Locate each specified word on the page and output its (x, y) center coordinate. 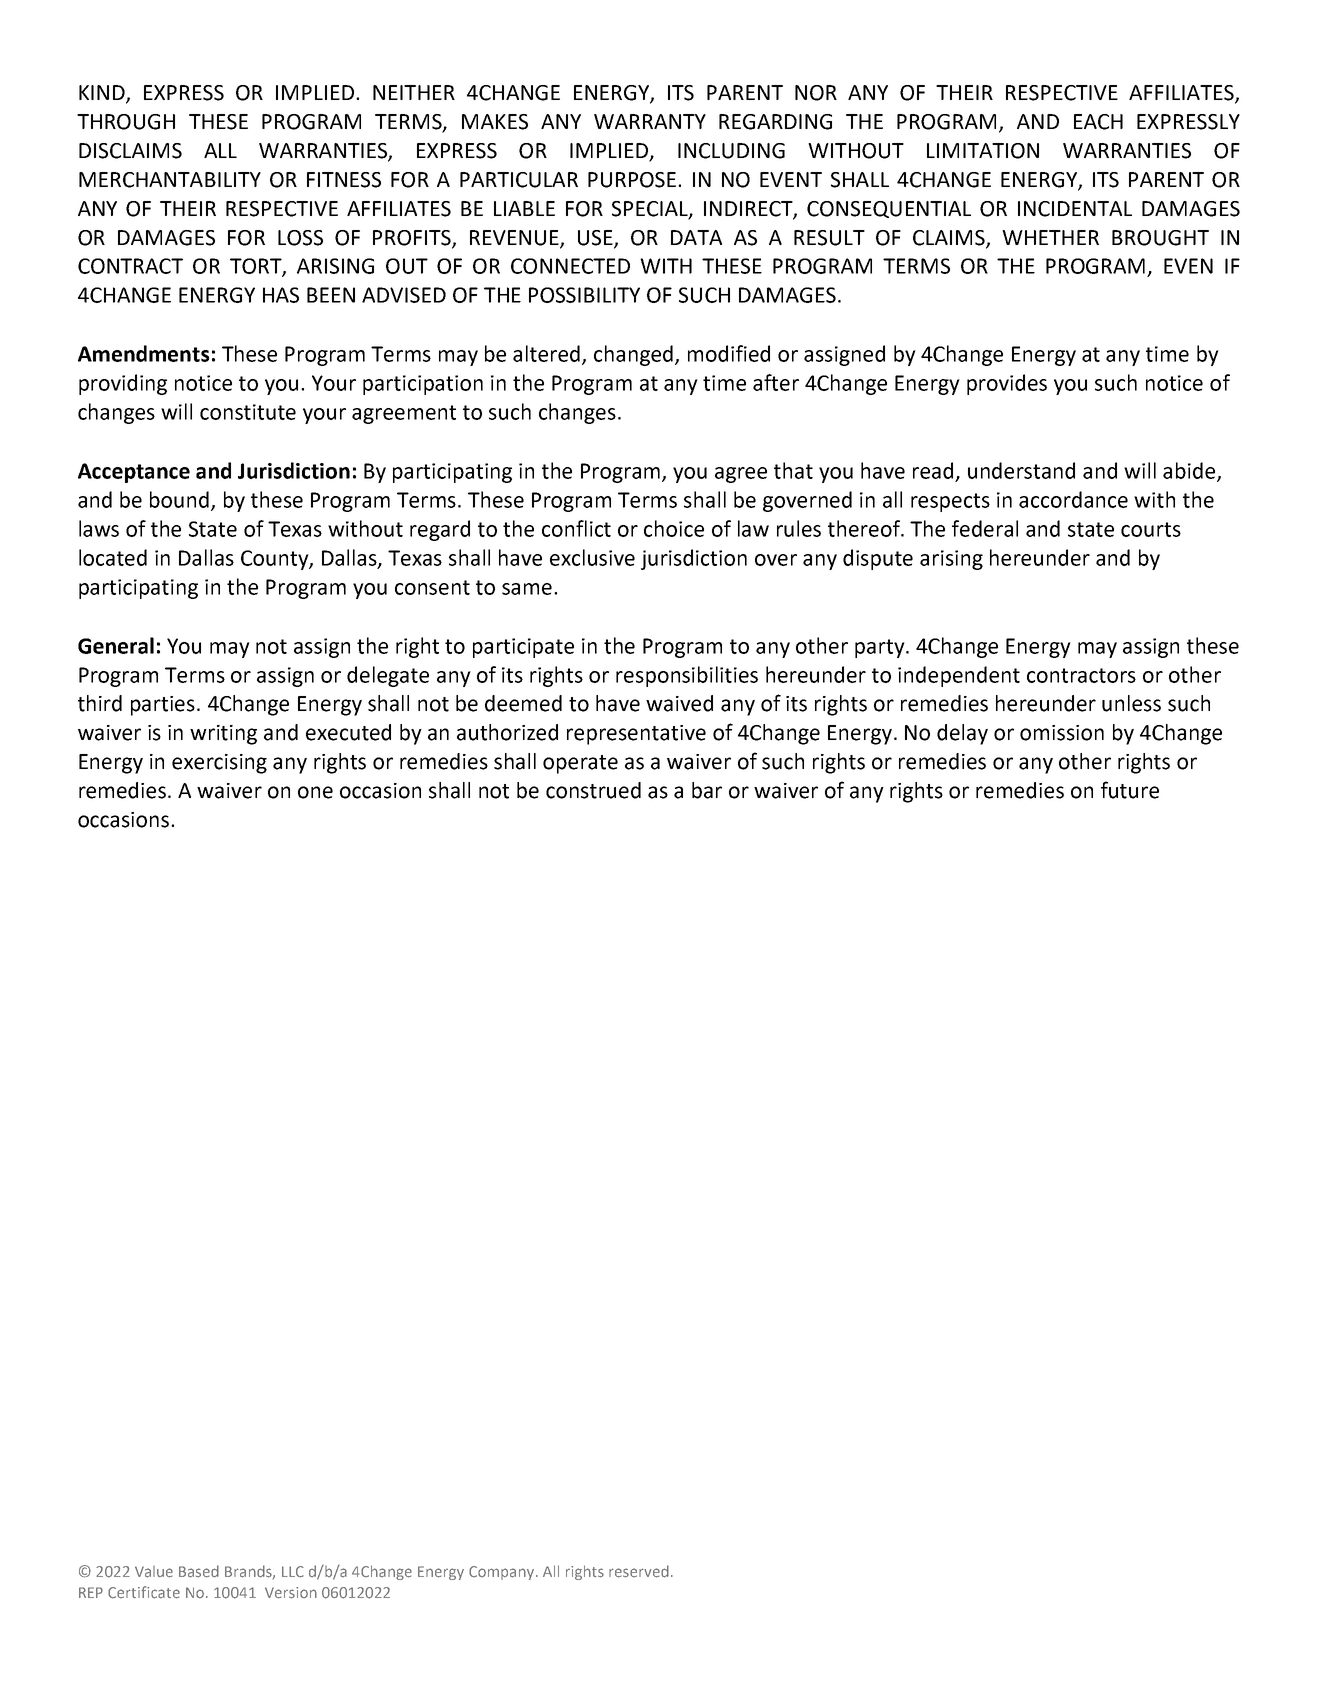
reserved (639, 1571)
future (1130, 790)
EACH (1098, 122)
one (315, 792)
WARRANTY (650, 121)
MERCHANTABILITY (170, 180)
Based (199, 1571)
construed (593, 790)
